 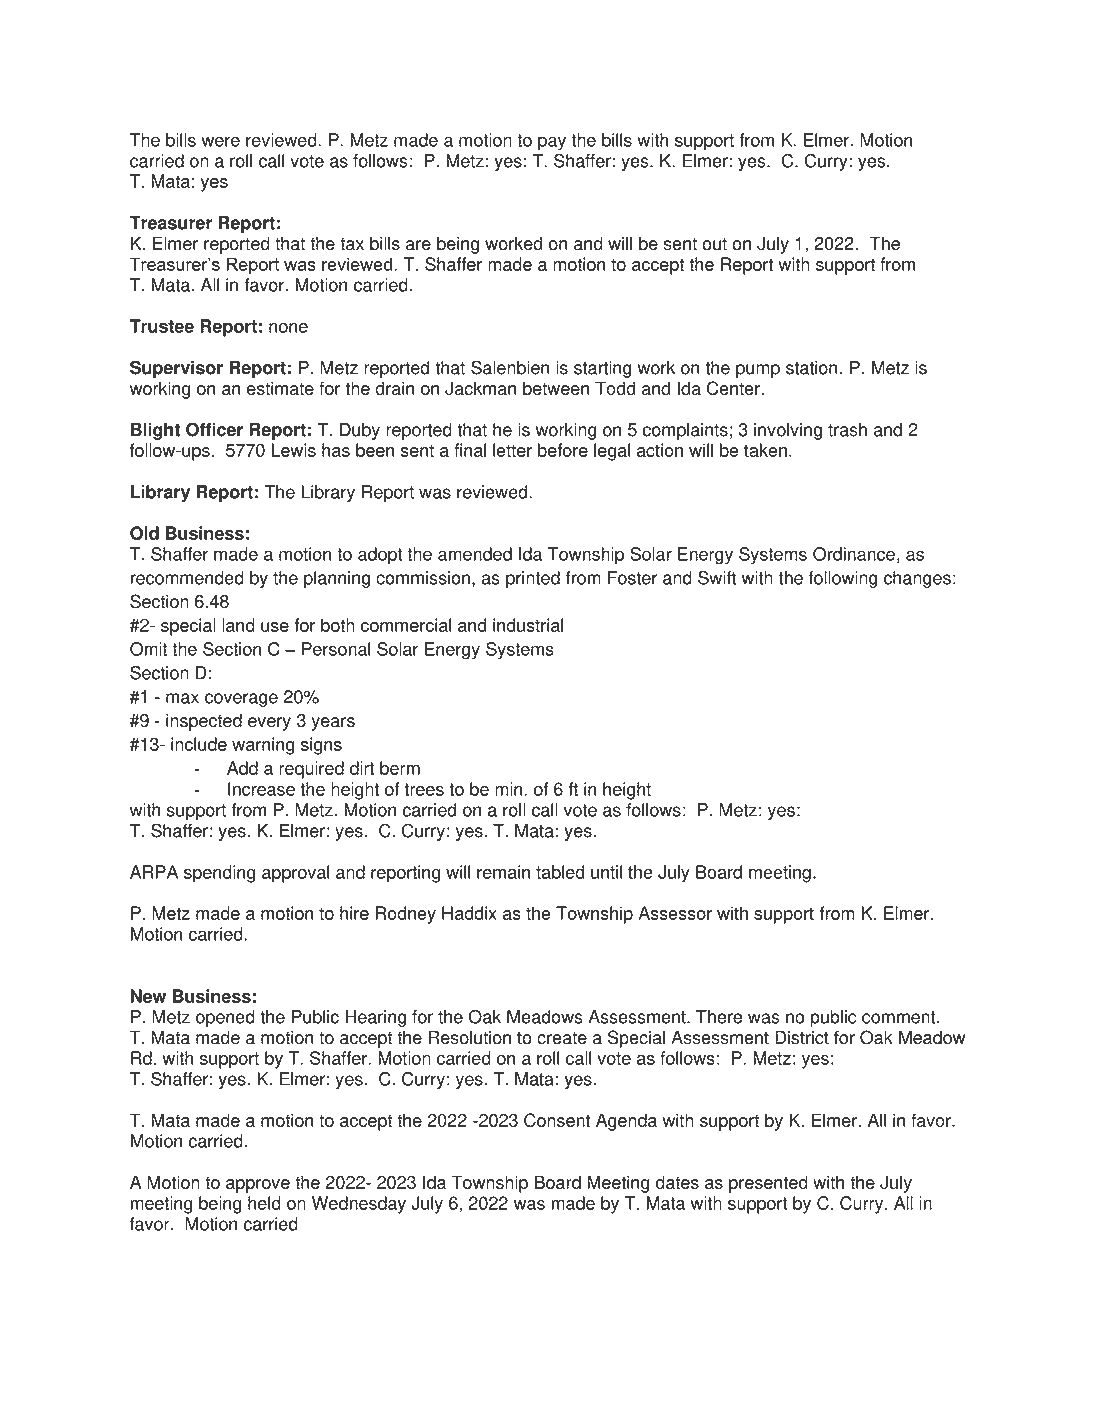 What do you see at coordinates (258, 1186) in the screenshot?
I see `approve` at bounding box center [258, 1186].
